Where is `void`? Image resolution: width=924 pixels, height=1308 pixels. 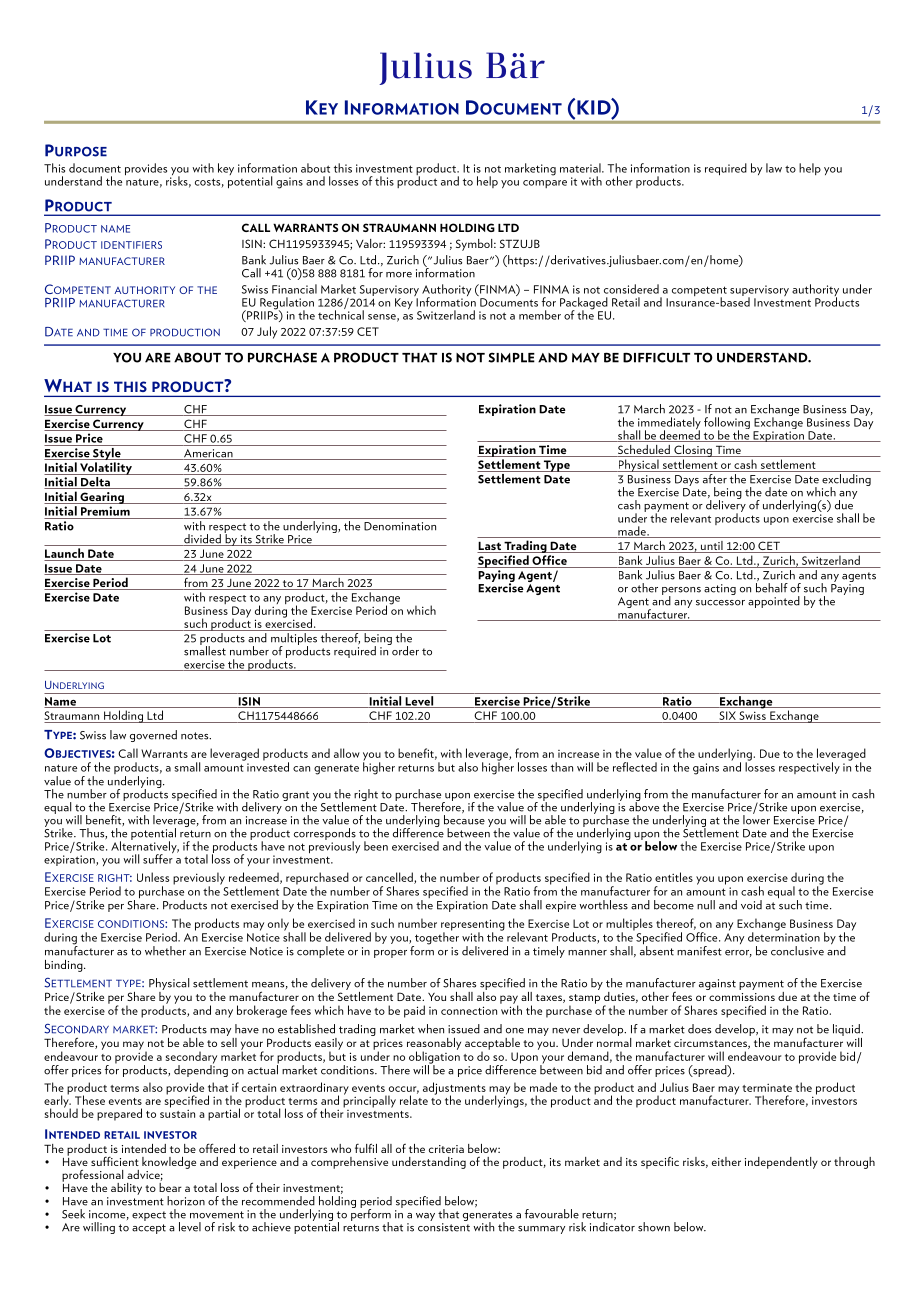
void is located at coordinates (751, 905).
